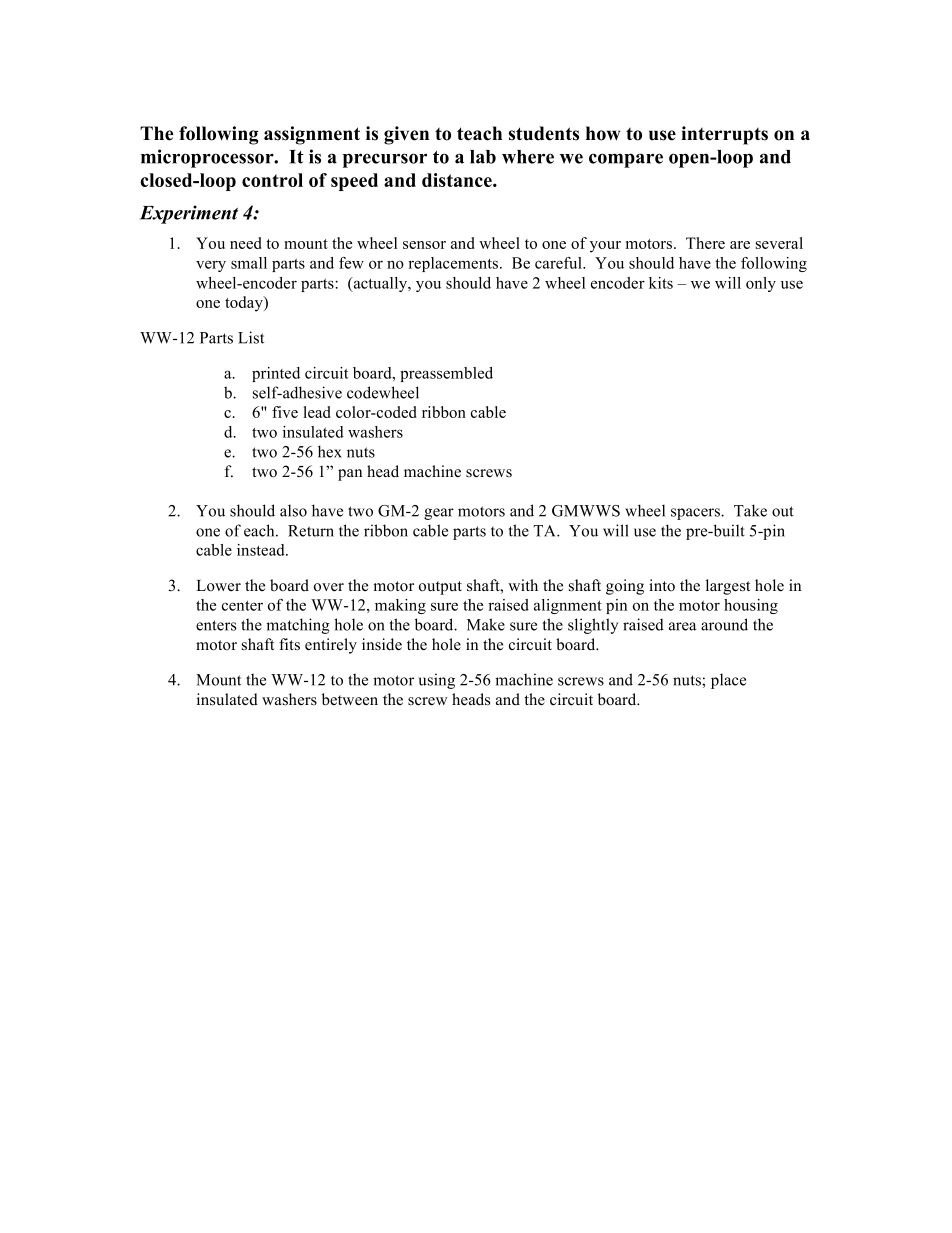 The width and height of the screenshot is (952, 1233). Describe the element at coordinates (249, 263) in the screenshot. I see `small` at that location.
